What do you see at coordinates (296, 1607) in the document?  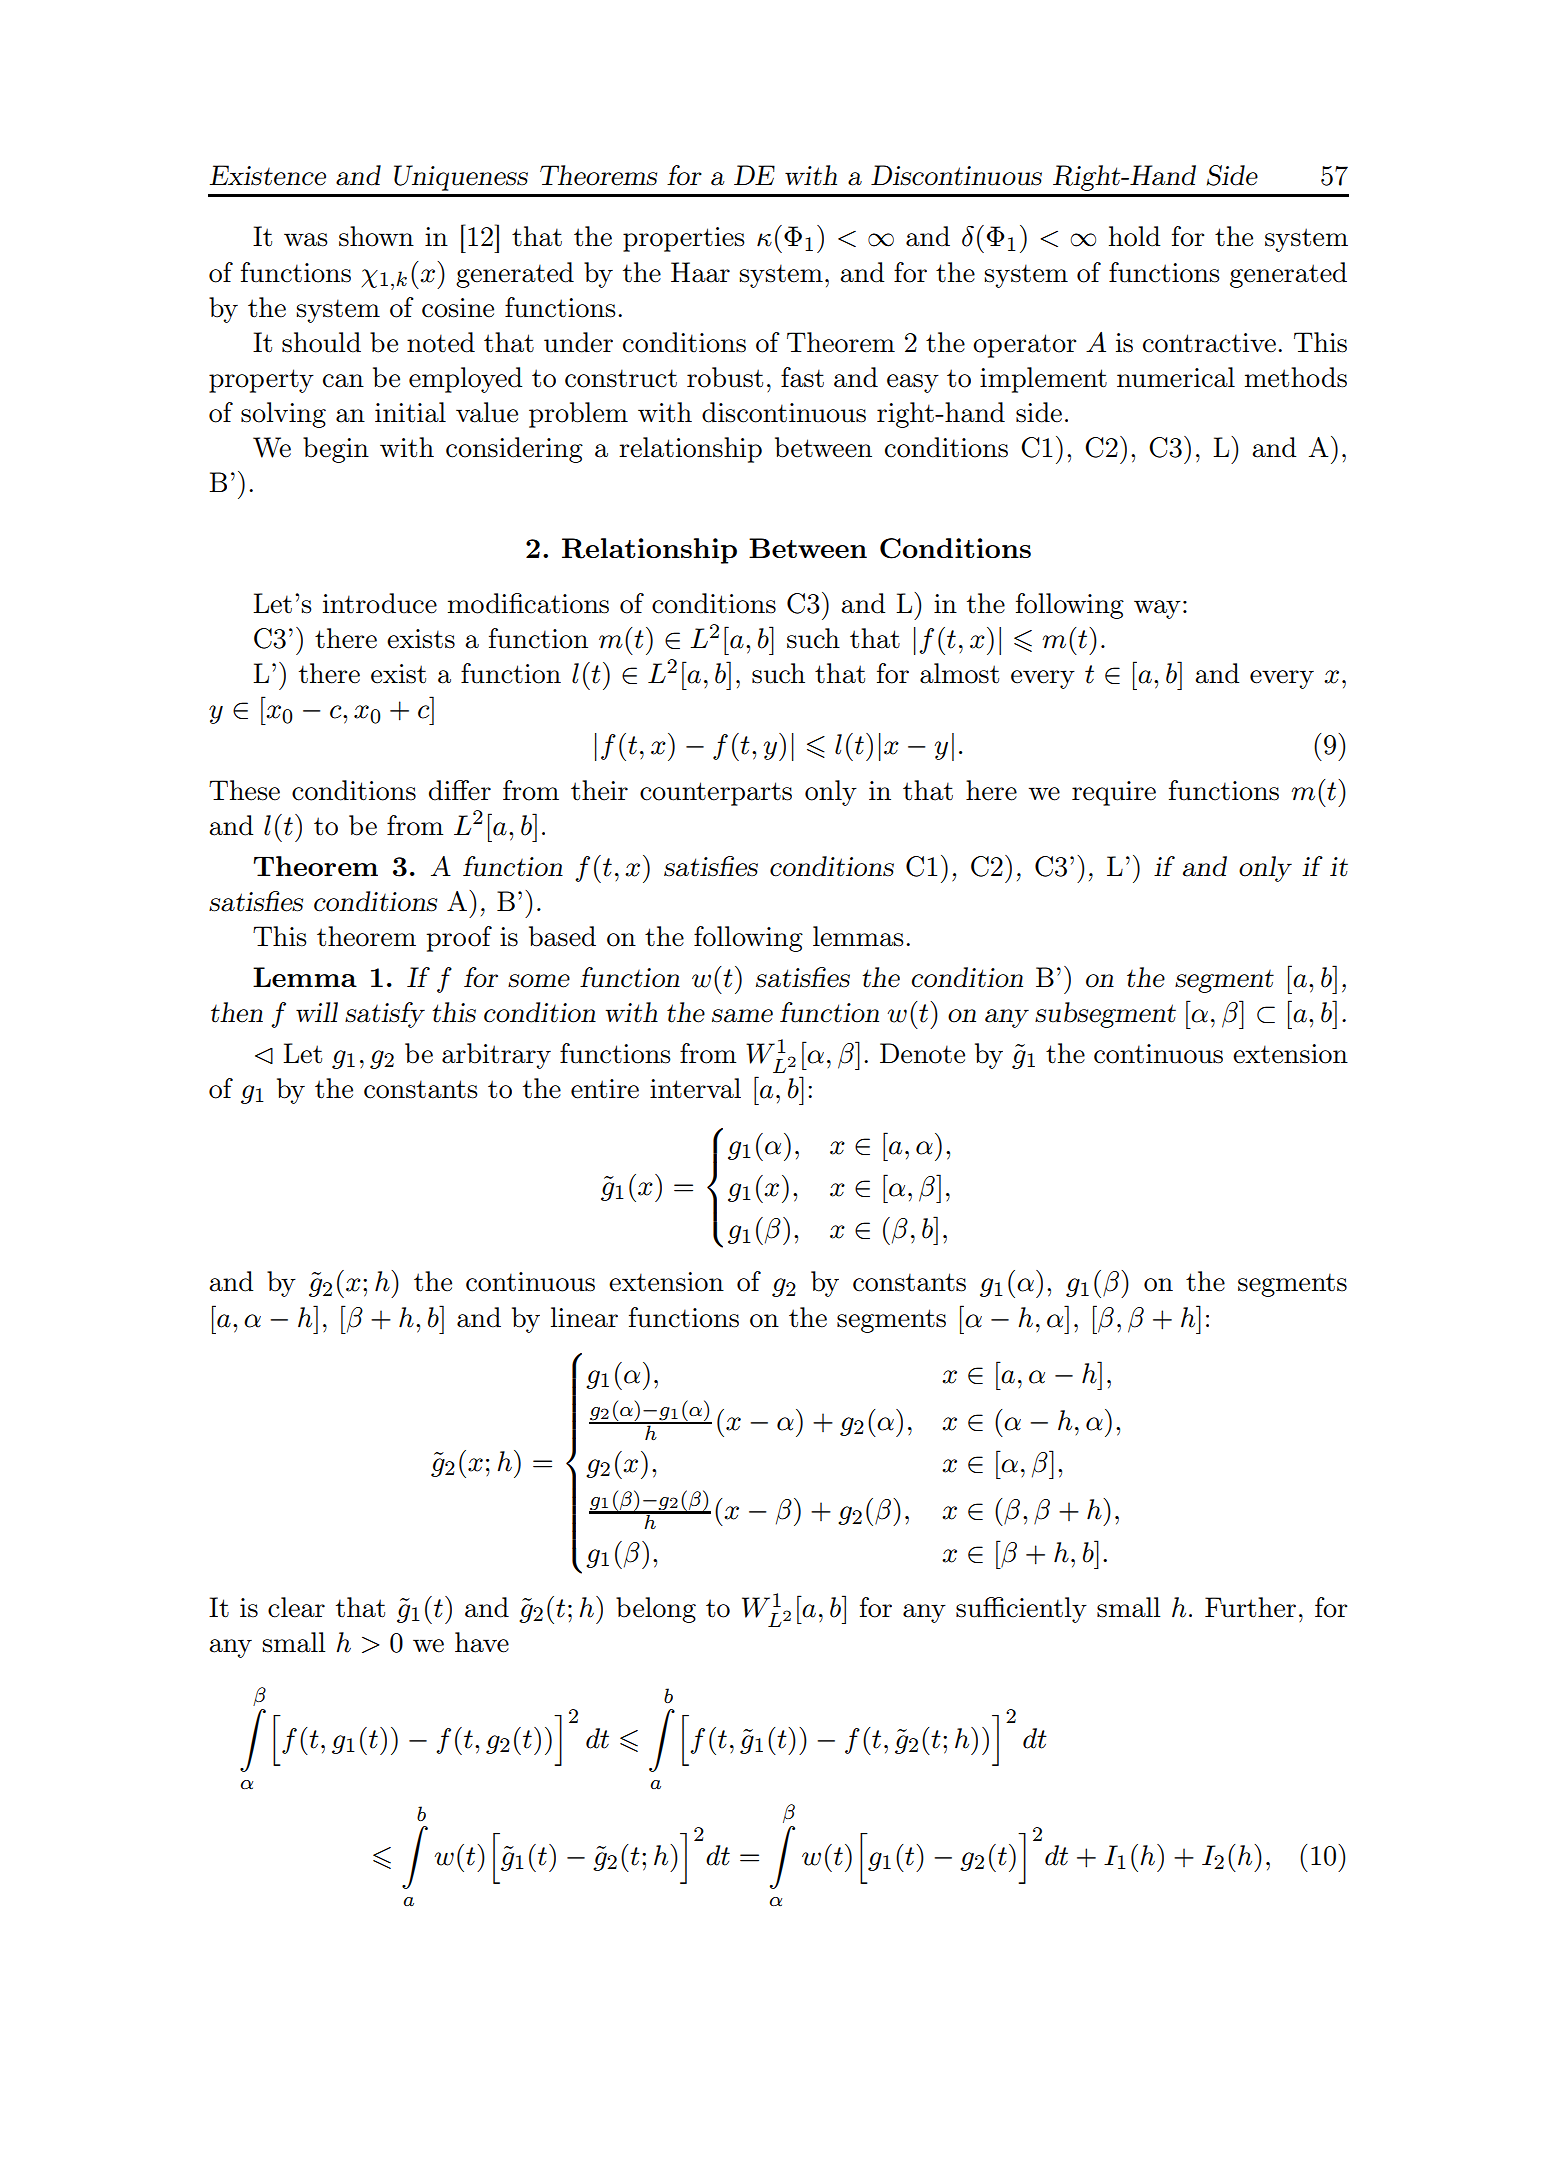 I see `clear` at bounding box center [296, 1607].
